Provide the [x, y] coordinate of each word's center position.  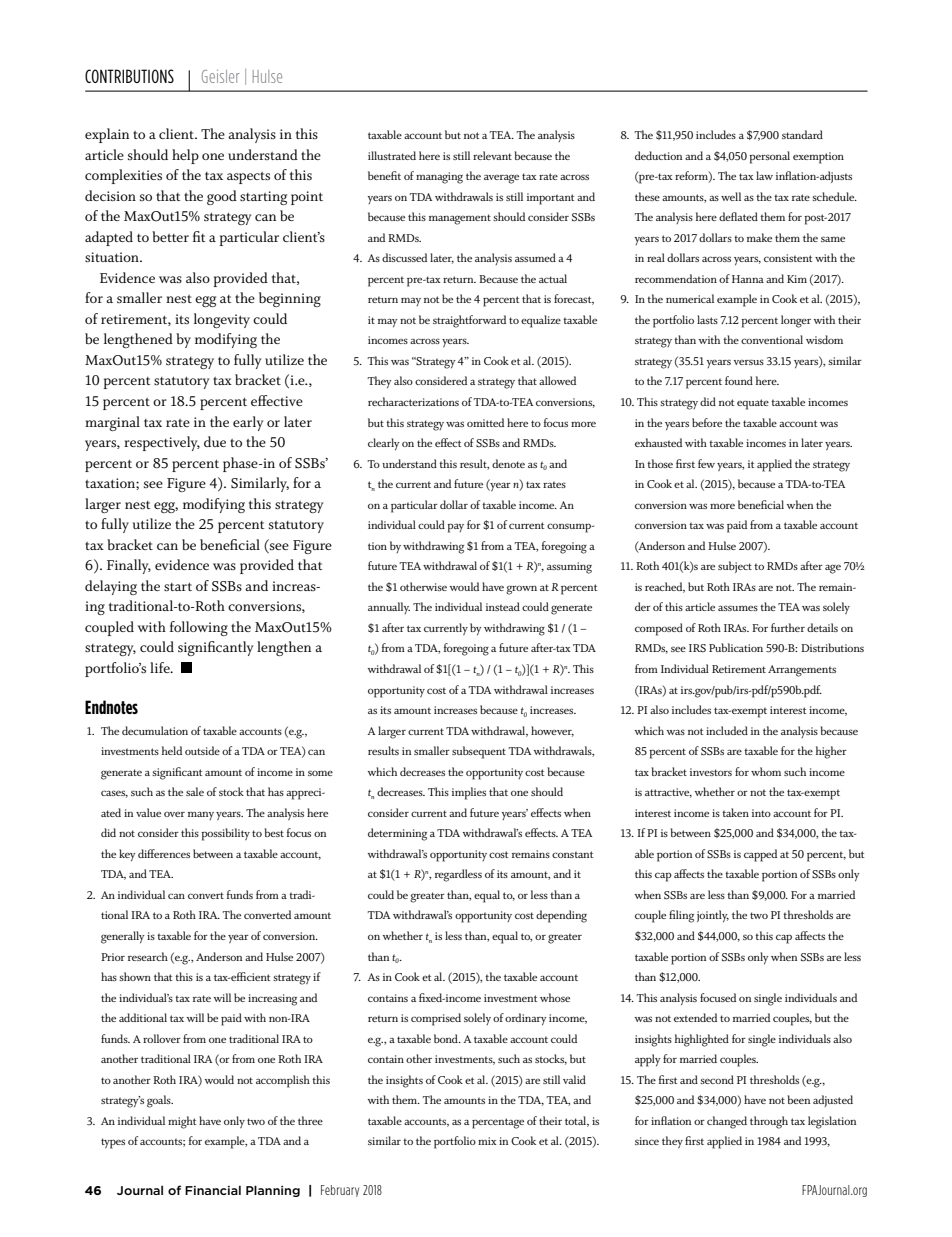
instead [503, 606]
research [148, 956]
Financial [213, 1190]
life [161, 667]
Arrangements [802, 671]
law [764, 175]
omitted [485, 422]
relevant [492, 155]
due [215, 441]
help [185, 156]
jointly [713, 916]
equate [753, 404]
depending [561, 916]
